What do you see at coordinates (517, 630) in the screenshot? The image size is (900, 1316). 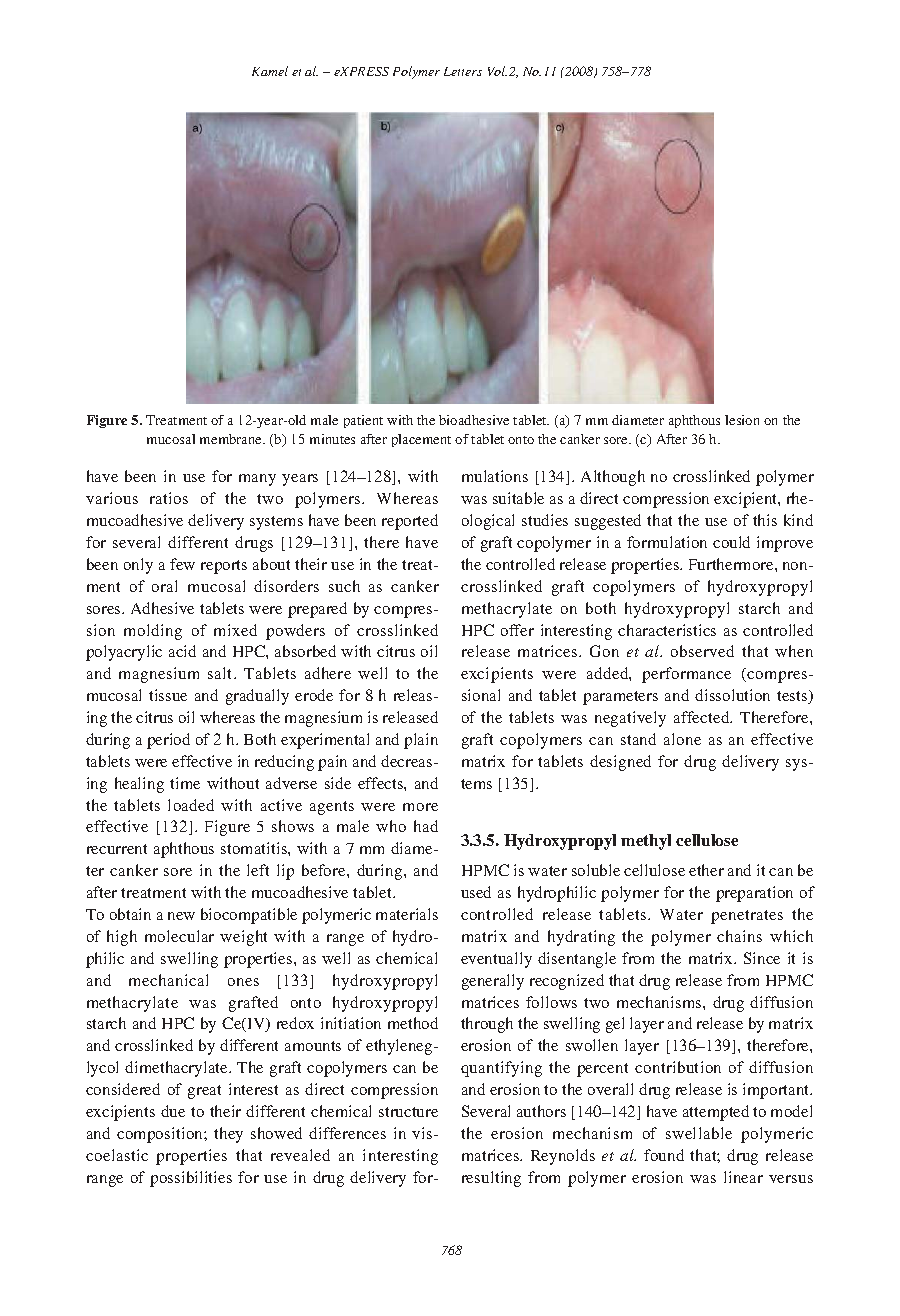 I see `offer` at bounding box center [517, 630].
